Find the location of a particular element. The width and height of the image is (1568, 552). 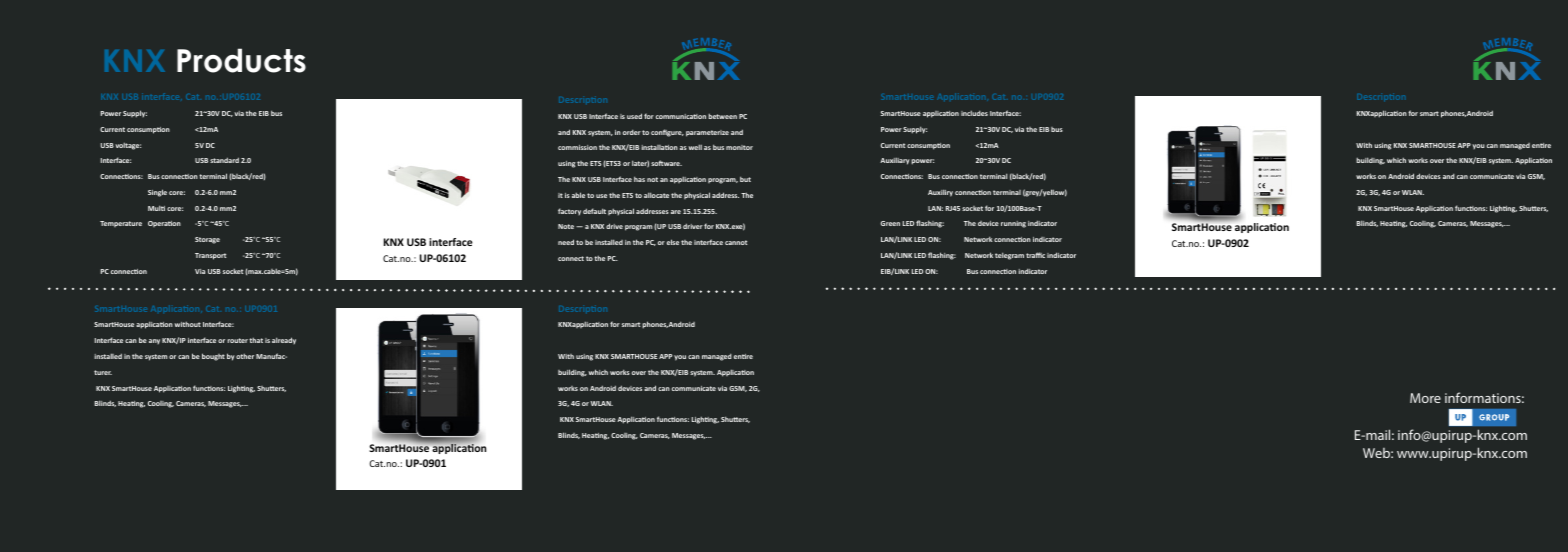

between is located at coordinates (722, 116).
